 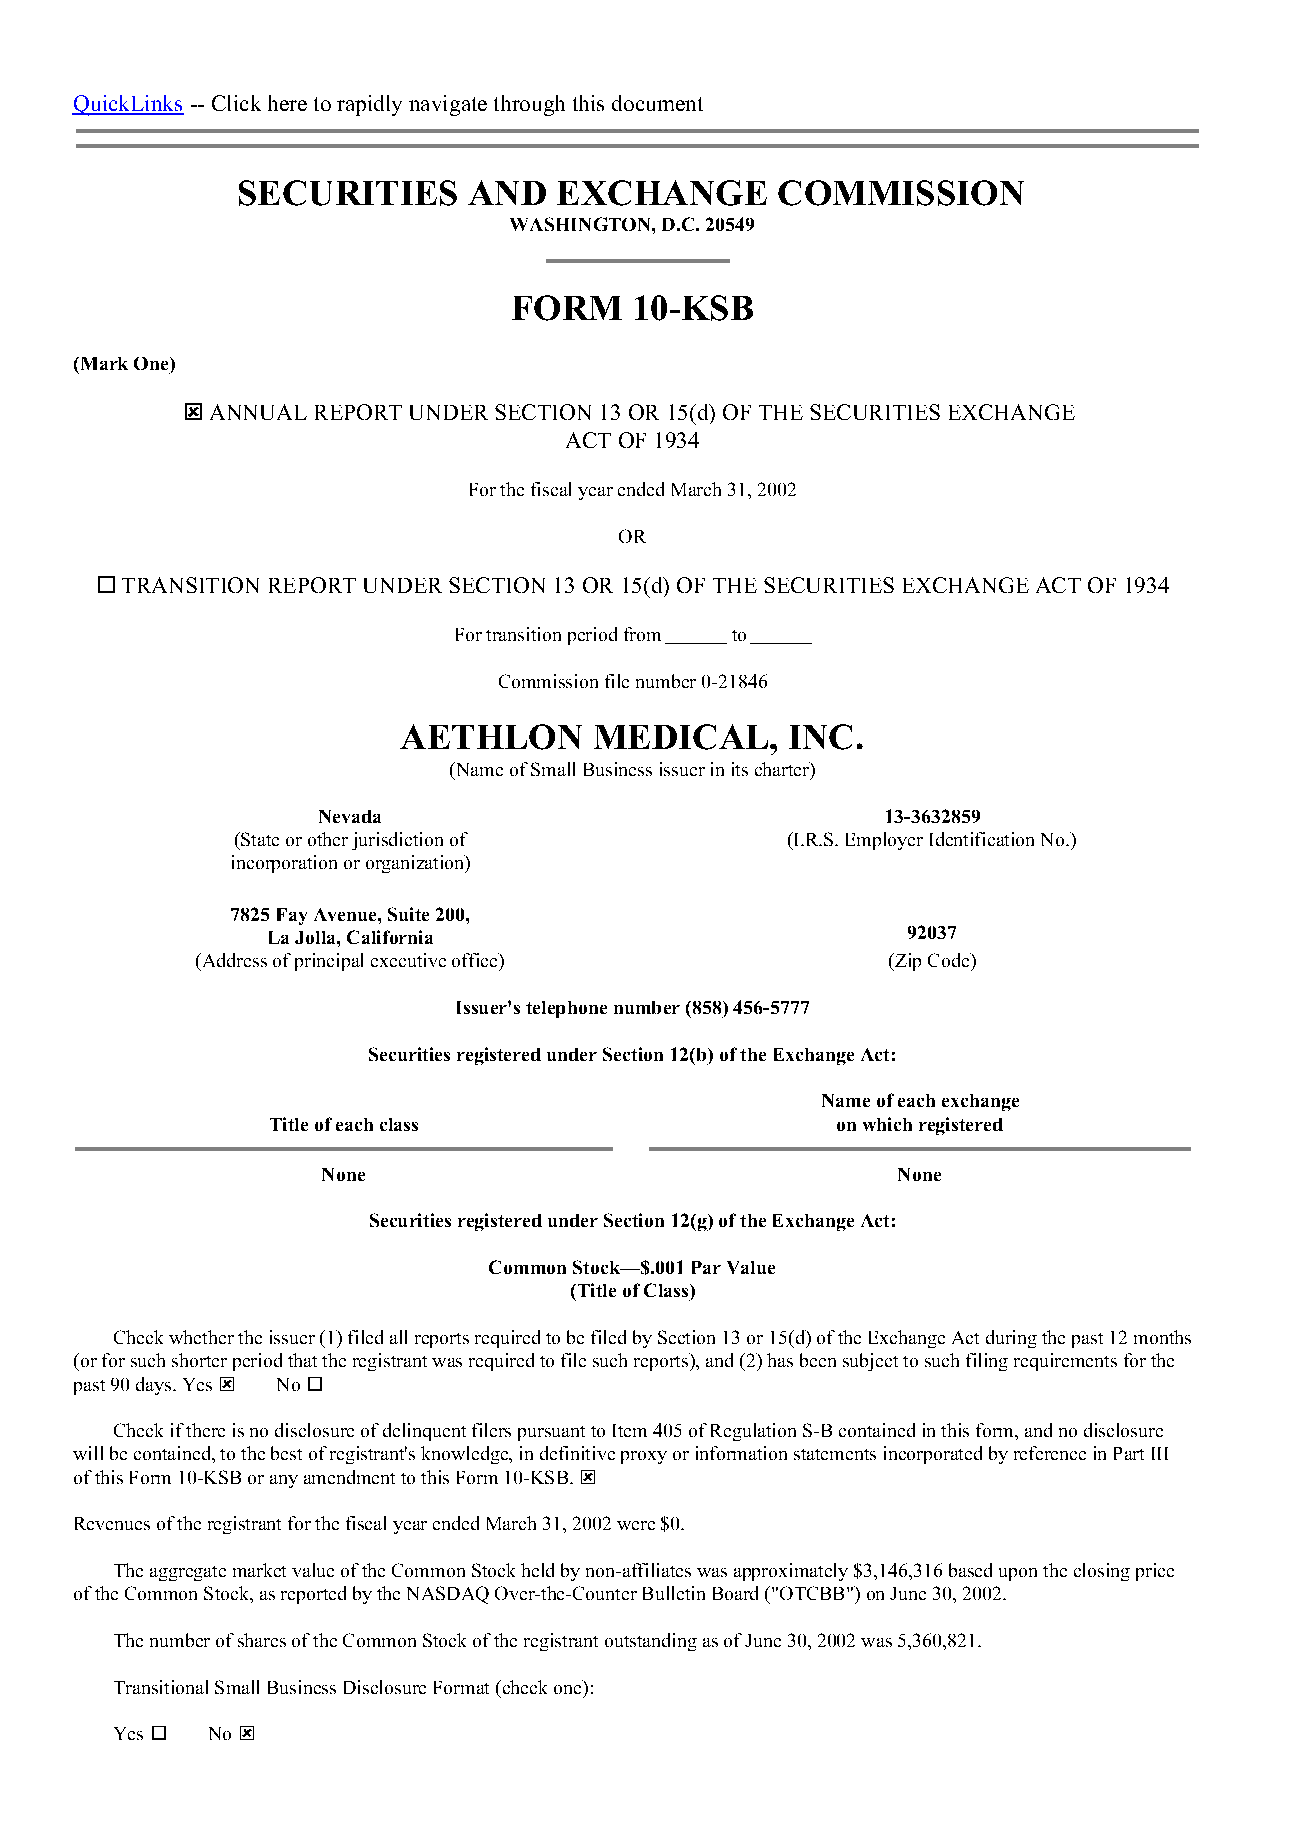 What do you see at coordinates (949, 960) in the screenshot?
I see `Code` at bounding box center [949, 960].
